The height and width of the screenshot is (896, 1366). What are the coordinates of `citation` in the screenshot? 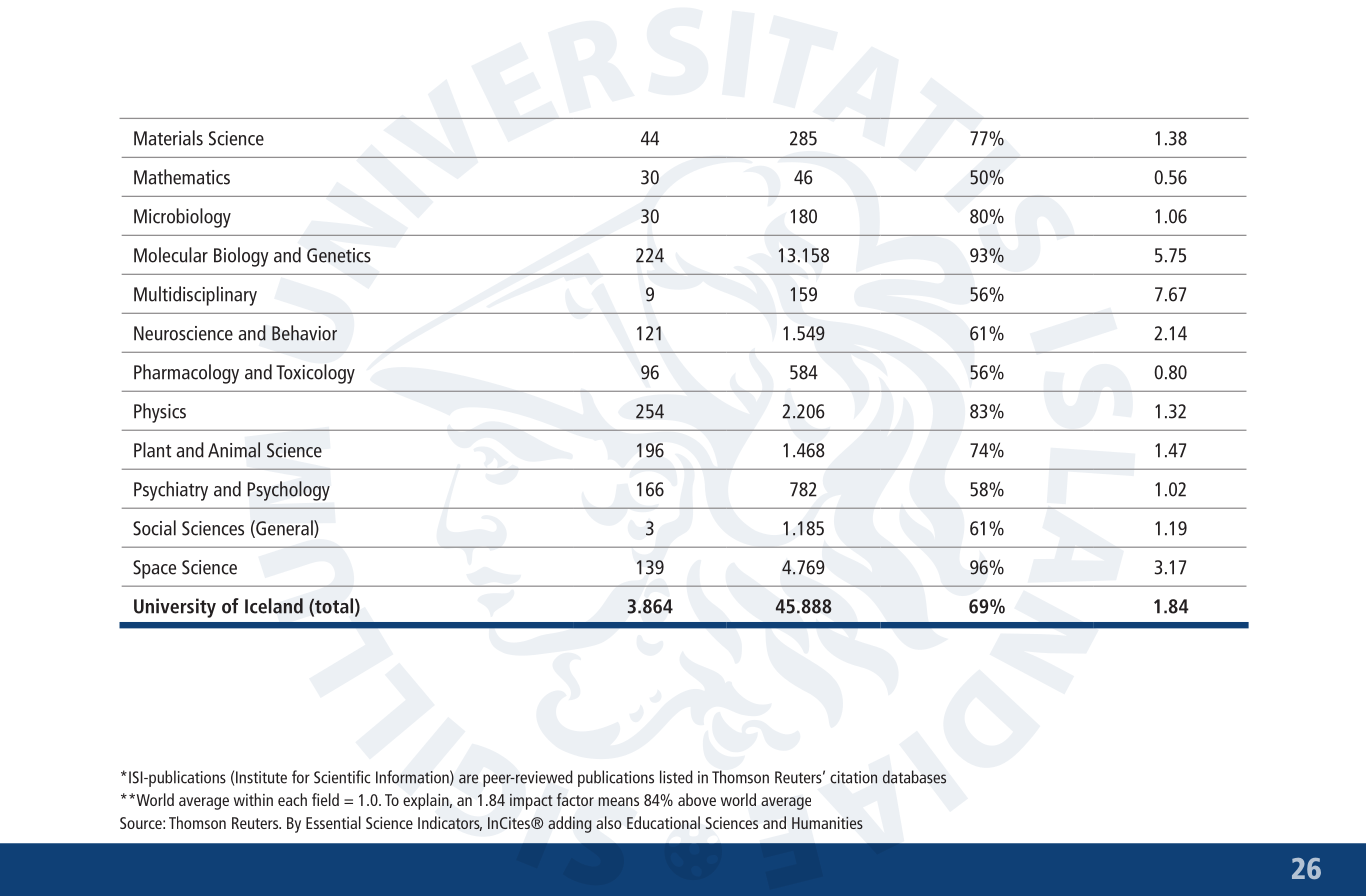 It's located at (853, 777).
